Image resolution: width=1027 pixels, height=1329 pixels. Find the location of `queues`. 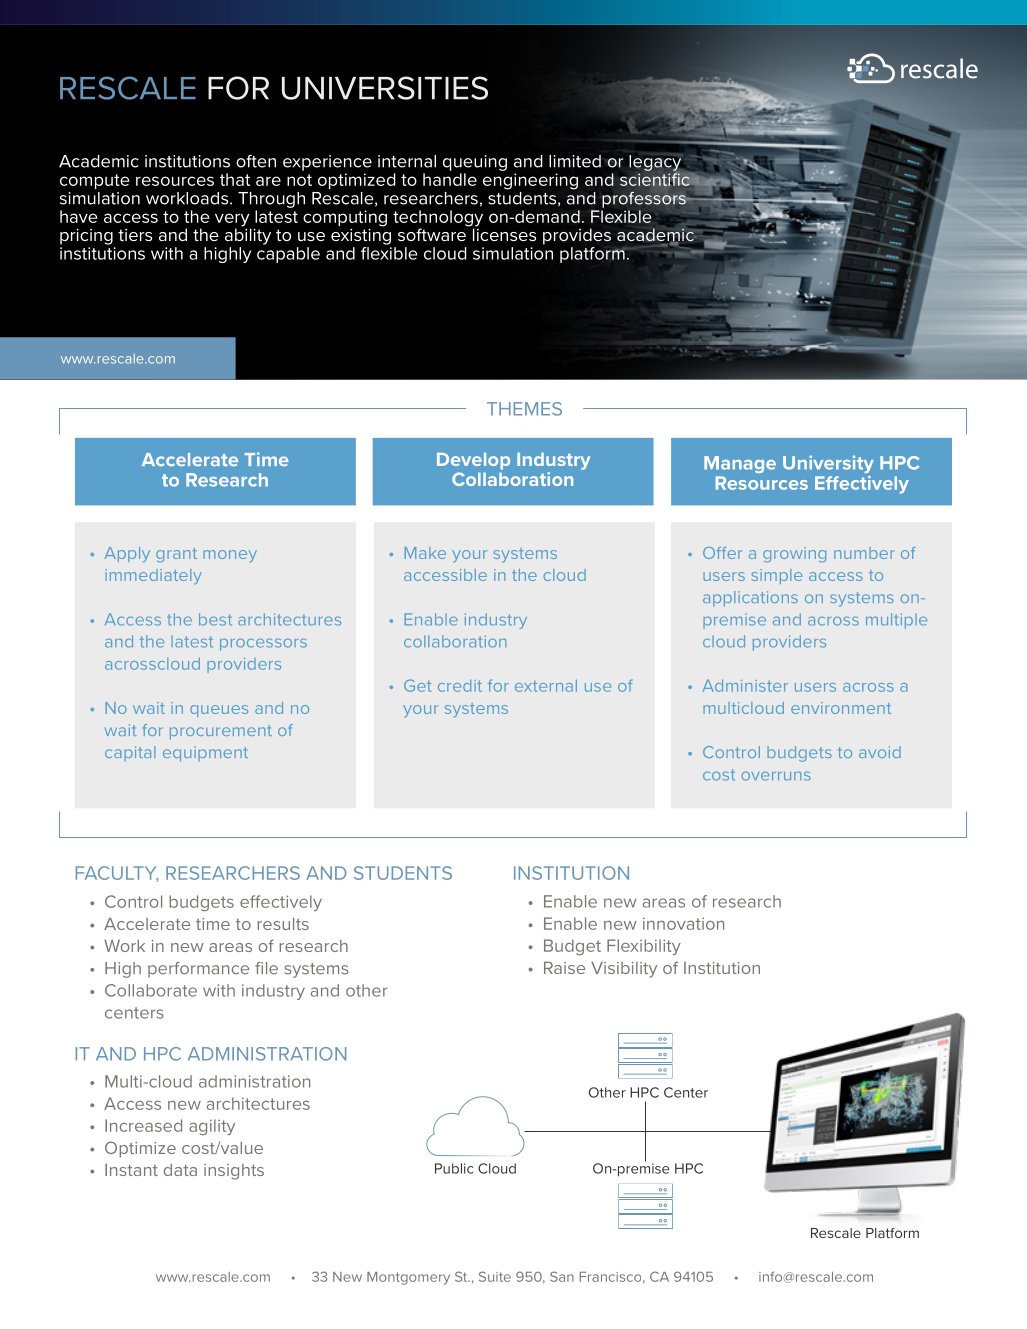

queues is located at coordinates (219, 711).
